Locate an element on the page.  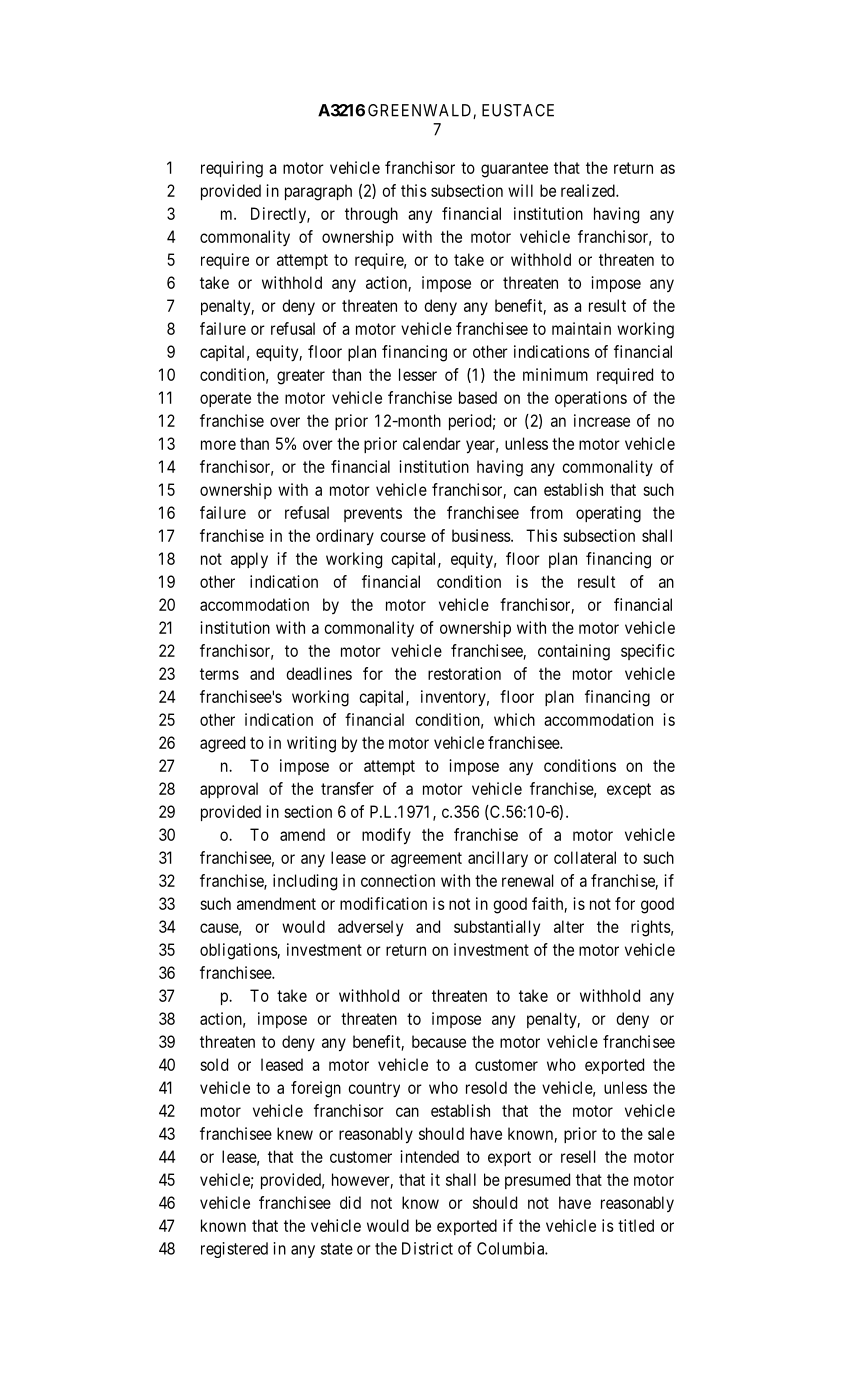
realized is located at coordinates (589, 190).
